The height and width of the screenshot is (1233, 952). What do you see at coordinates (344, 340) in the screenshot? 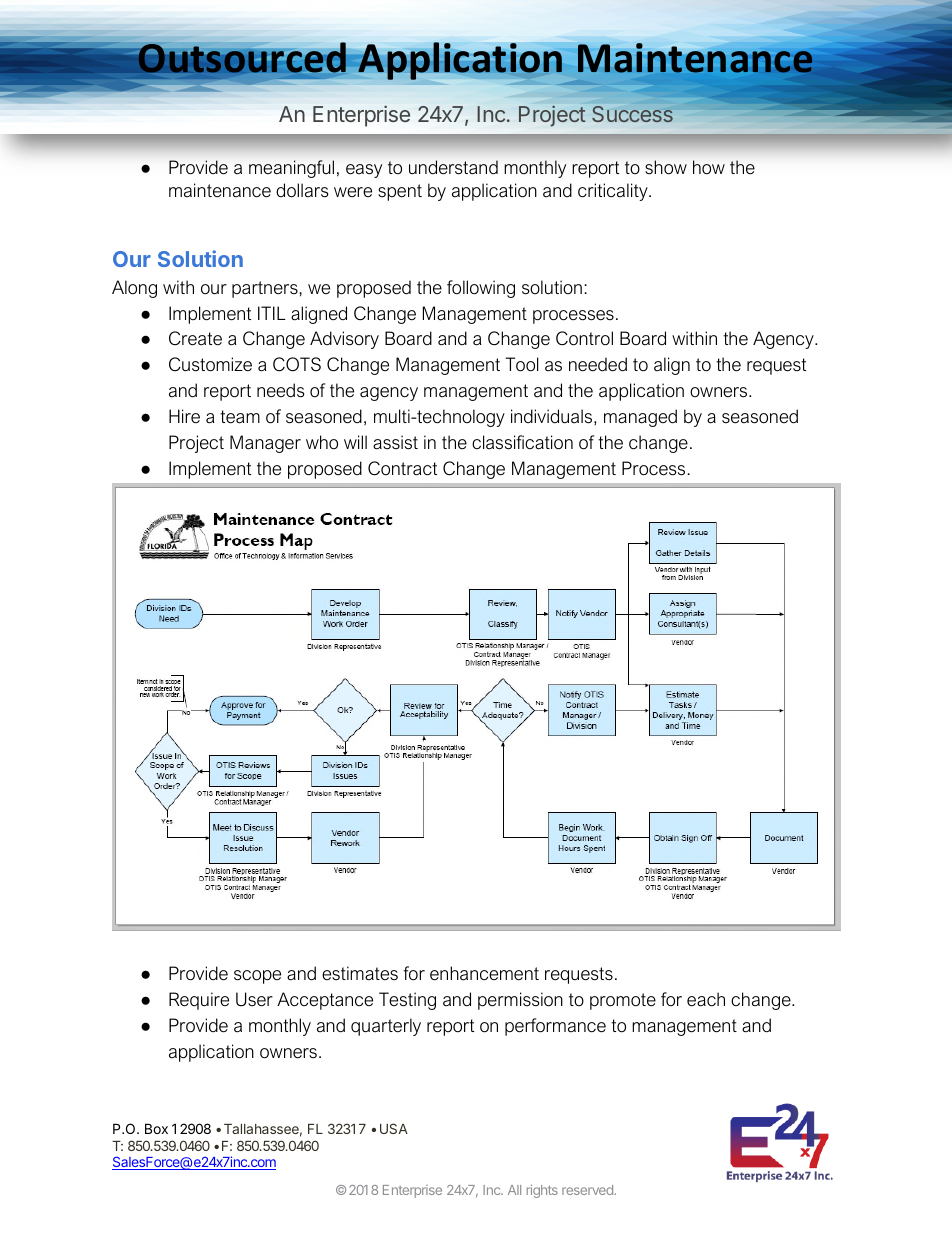
I see `Advisory` at bounding box center [344, 340].
